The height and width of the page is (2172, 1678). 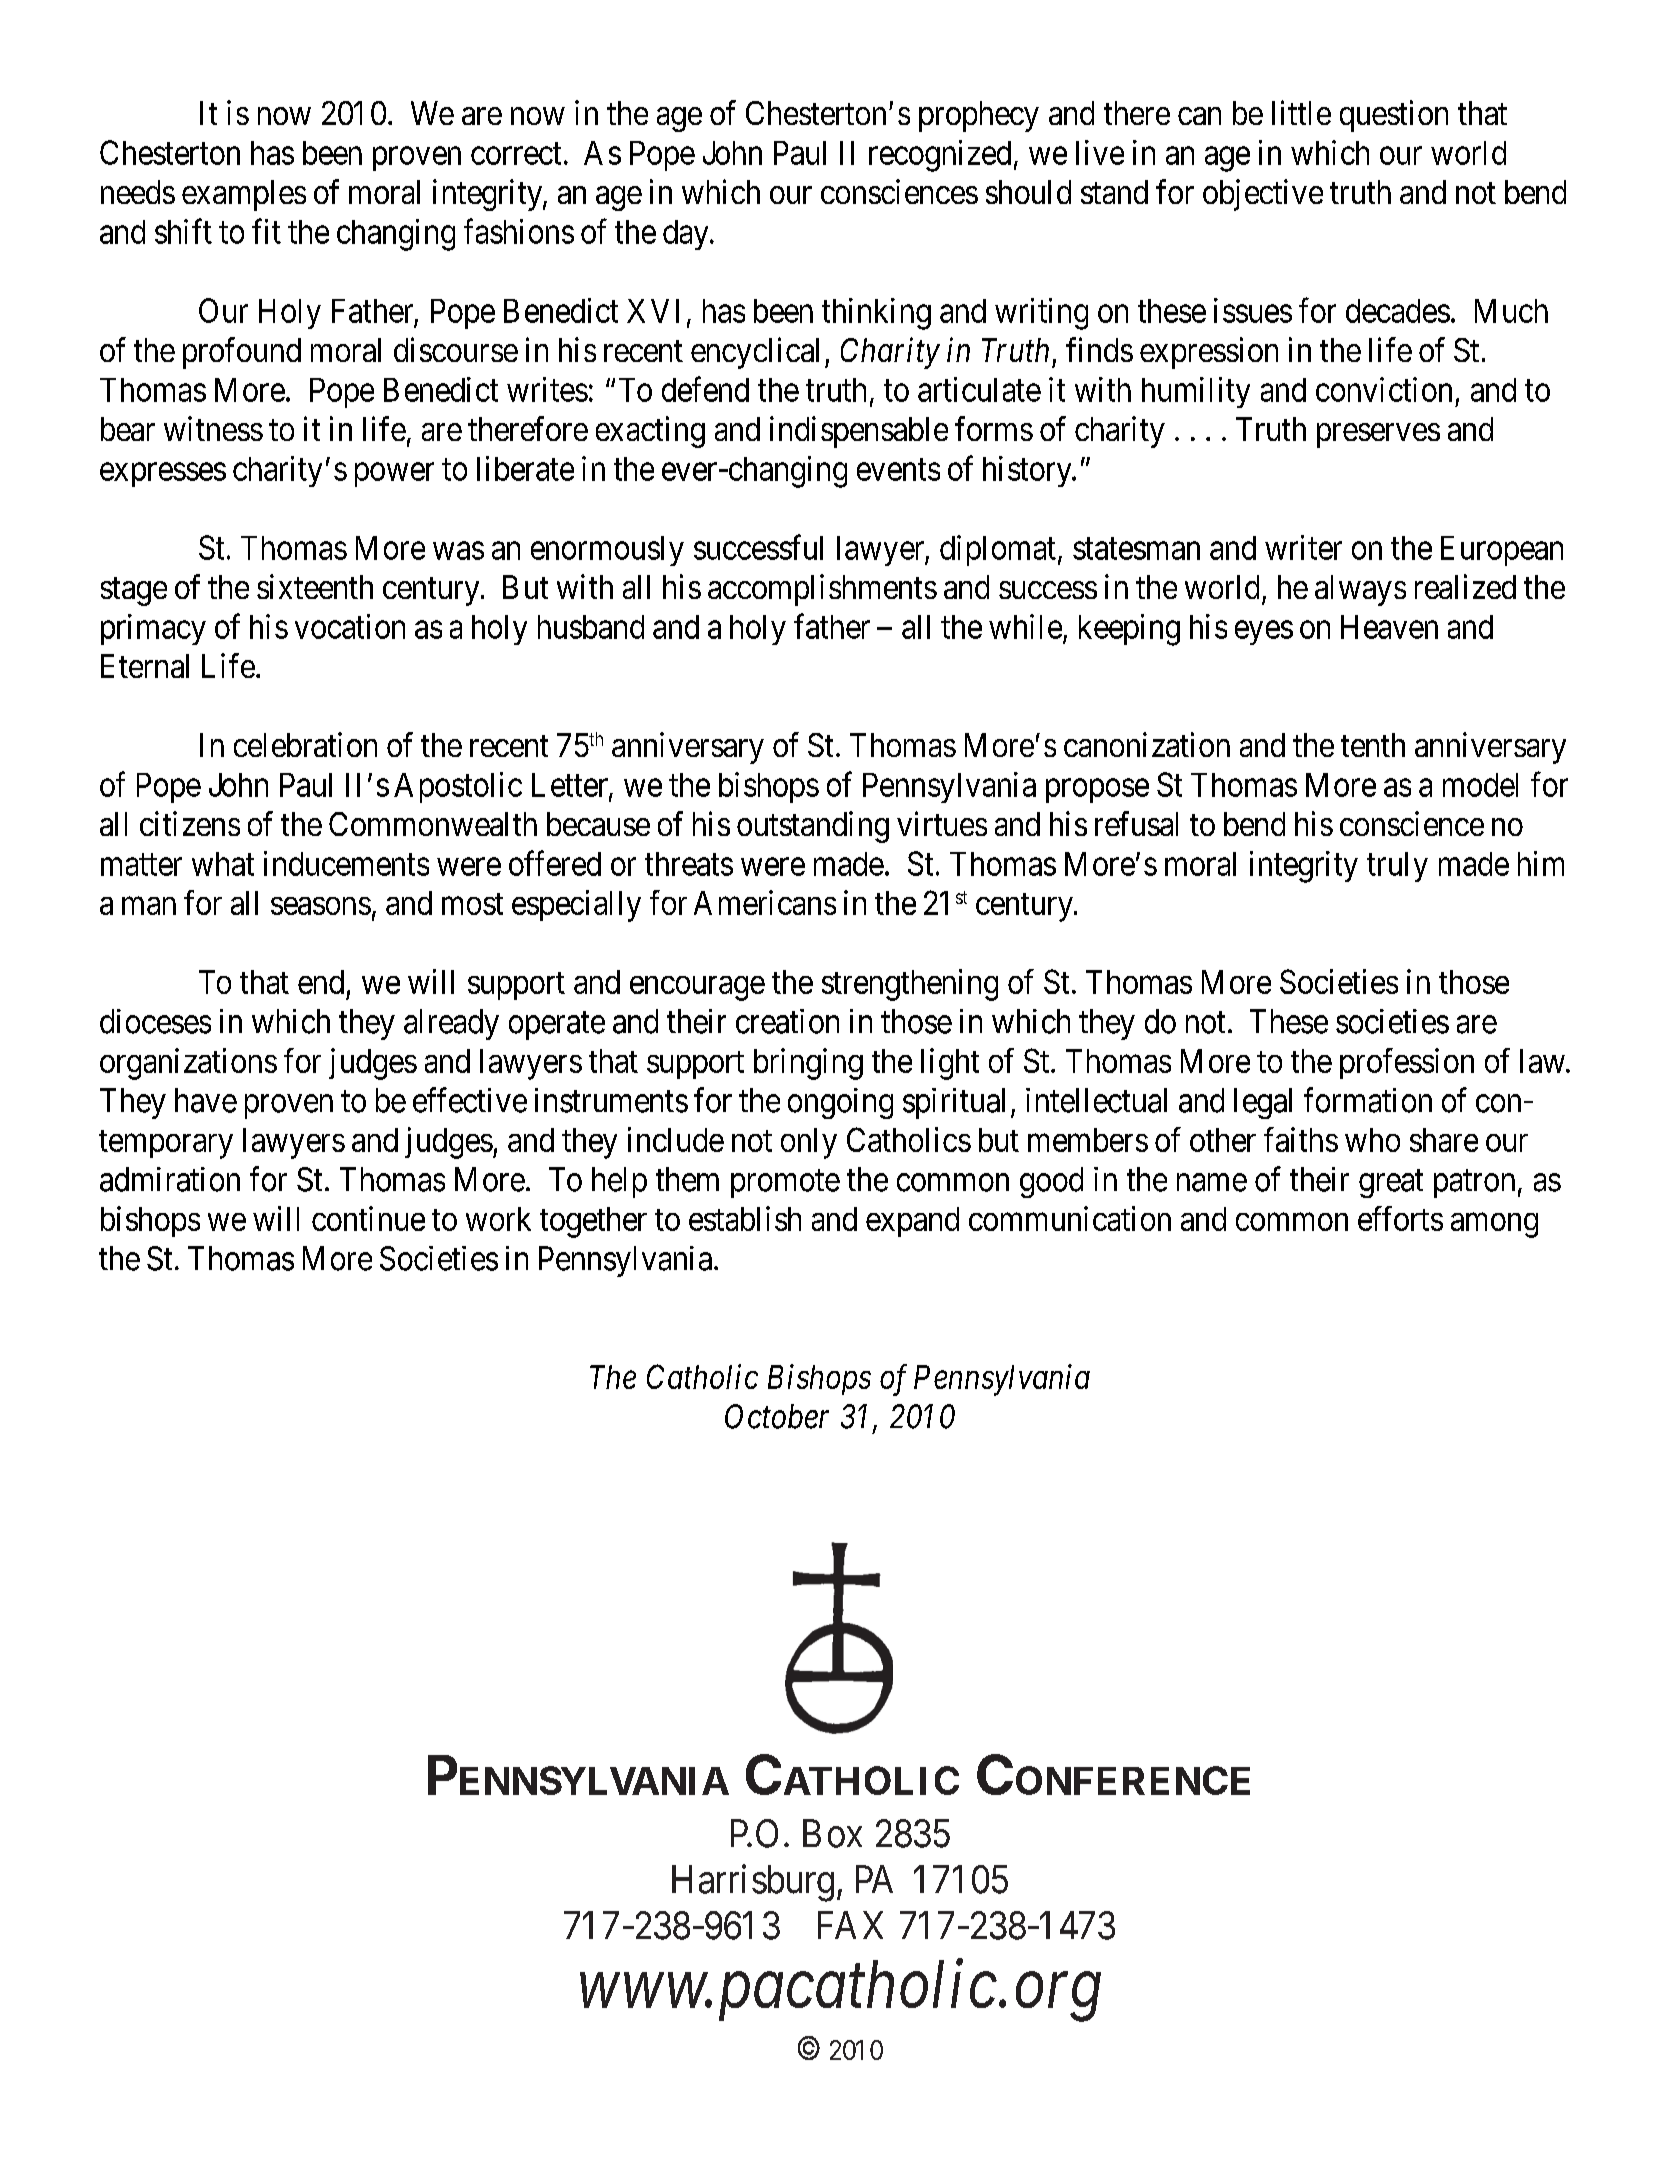 What do you see at coordinates (832, 1833) in the page?
I see `Box` at bounding box center [832, 1833].
